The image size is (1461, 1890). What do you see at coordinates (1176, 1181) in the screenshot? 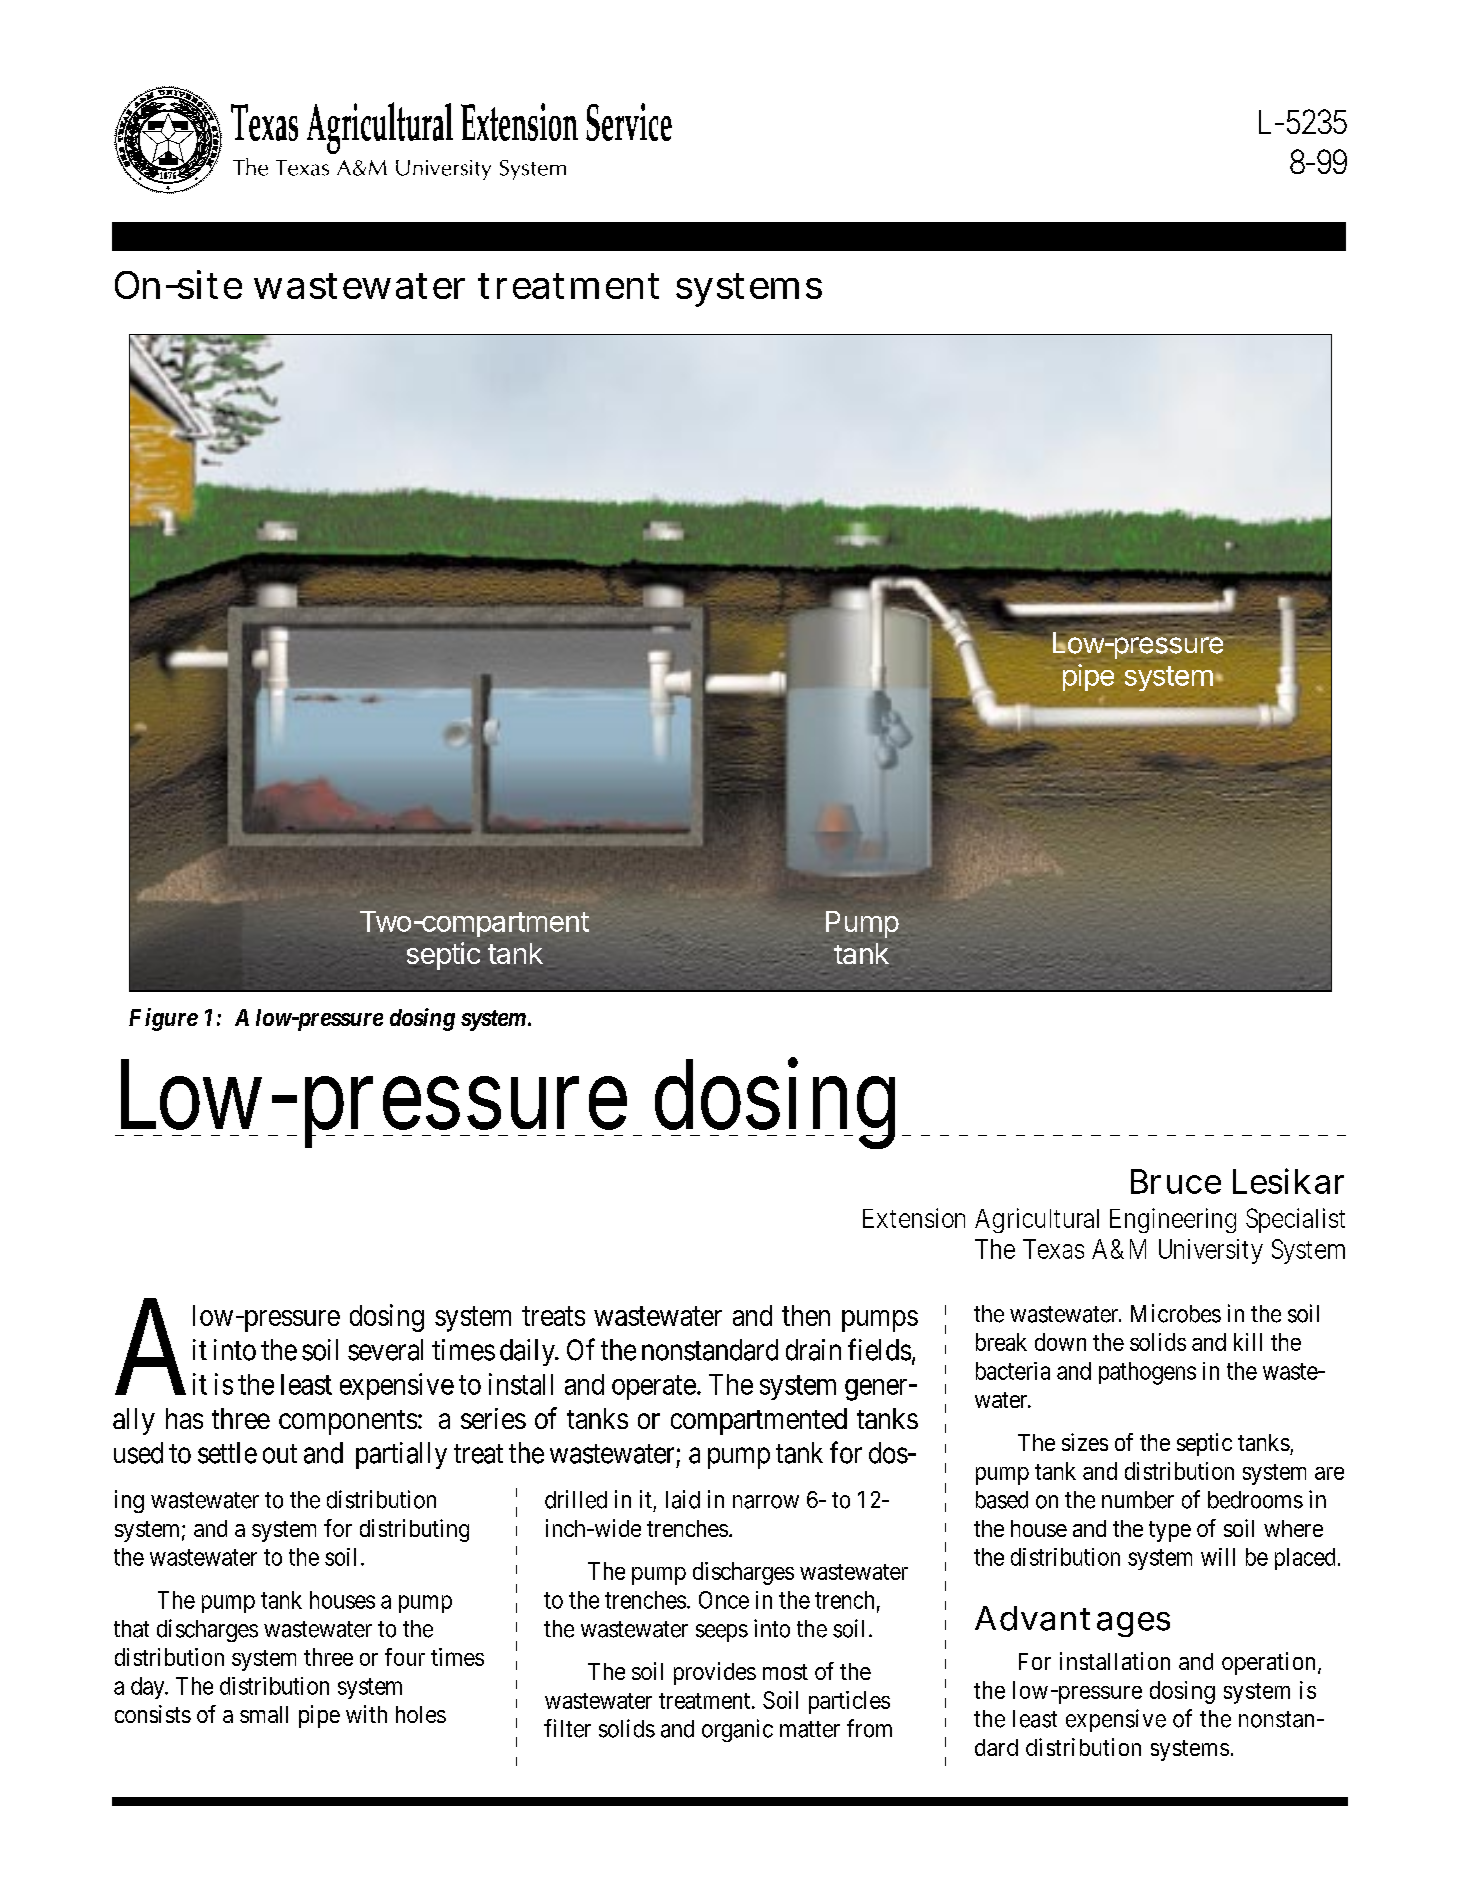
I see `Bruce` at bounding box center [1176, 1181].
